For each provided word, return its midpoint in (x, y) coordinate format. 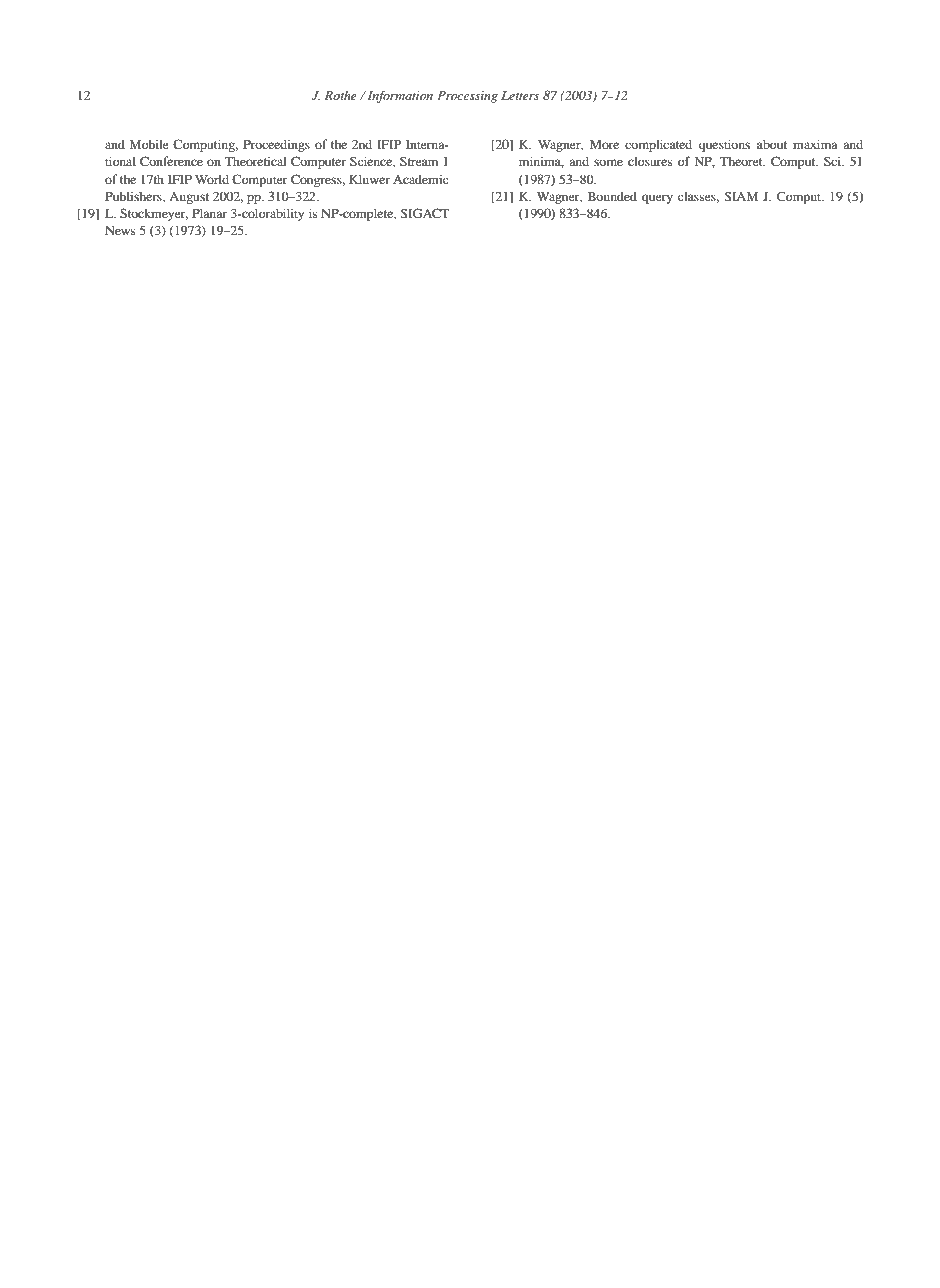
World (212, 179)
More (604, 144)
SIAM (741, 196)
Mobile (149, 144)
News (120, 230)
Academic (420, 179)
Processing (467, 97)
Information (399, 96)
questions (724, 145)
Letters (520, 95)
